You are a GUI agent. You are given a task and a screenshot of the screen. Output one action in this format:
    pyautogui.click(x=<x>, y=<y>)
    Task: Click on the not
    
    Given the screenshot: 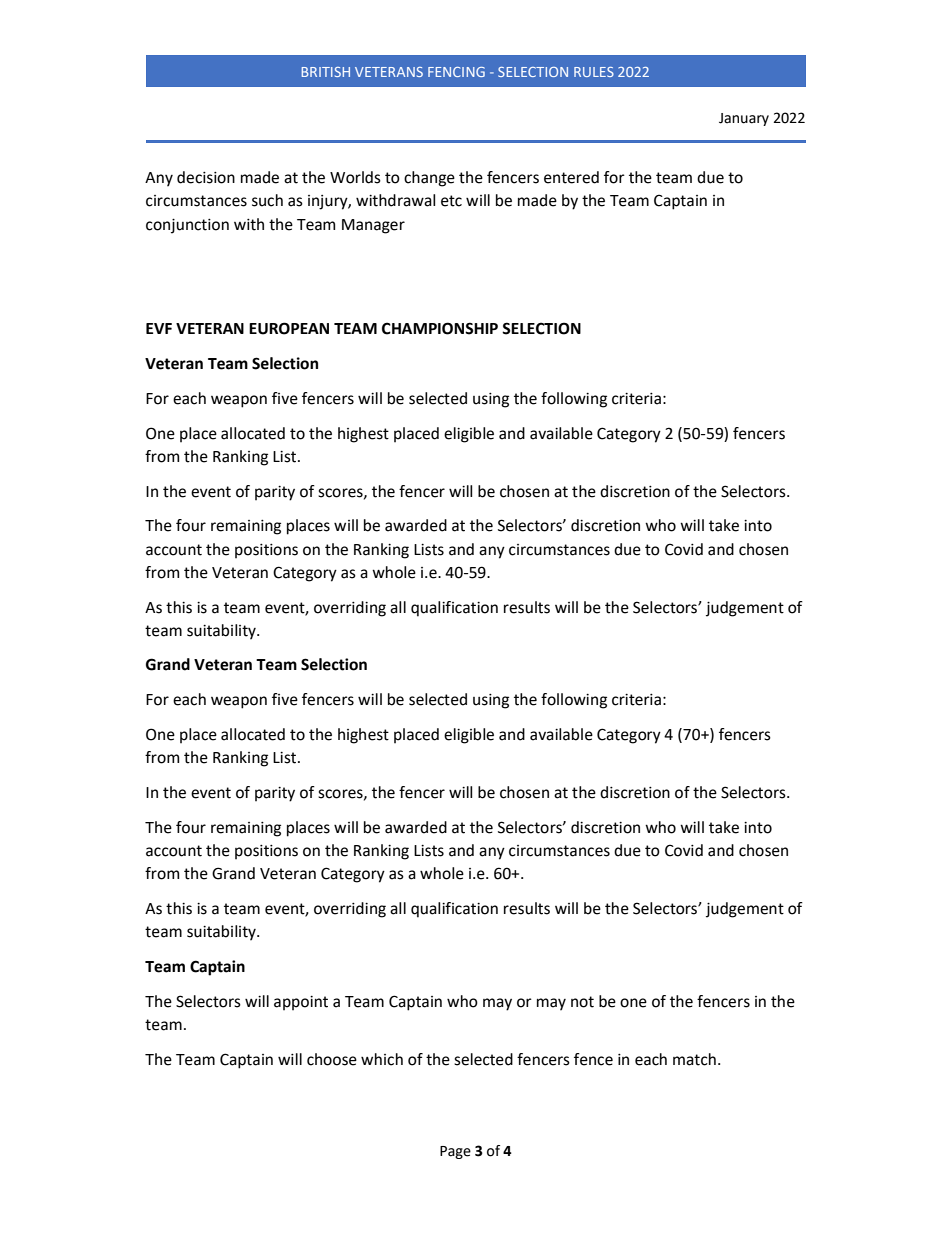 What is the action you would take?
    pyautogui.click(x=582, y=1002)
